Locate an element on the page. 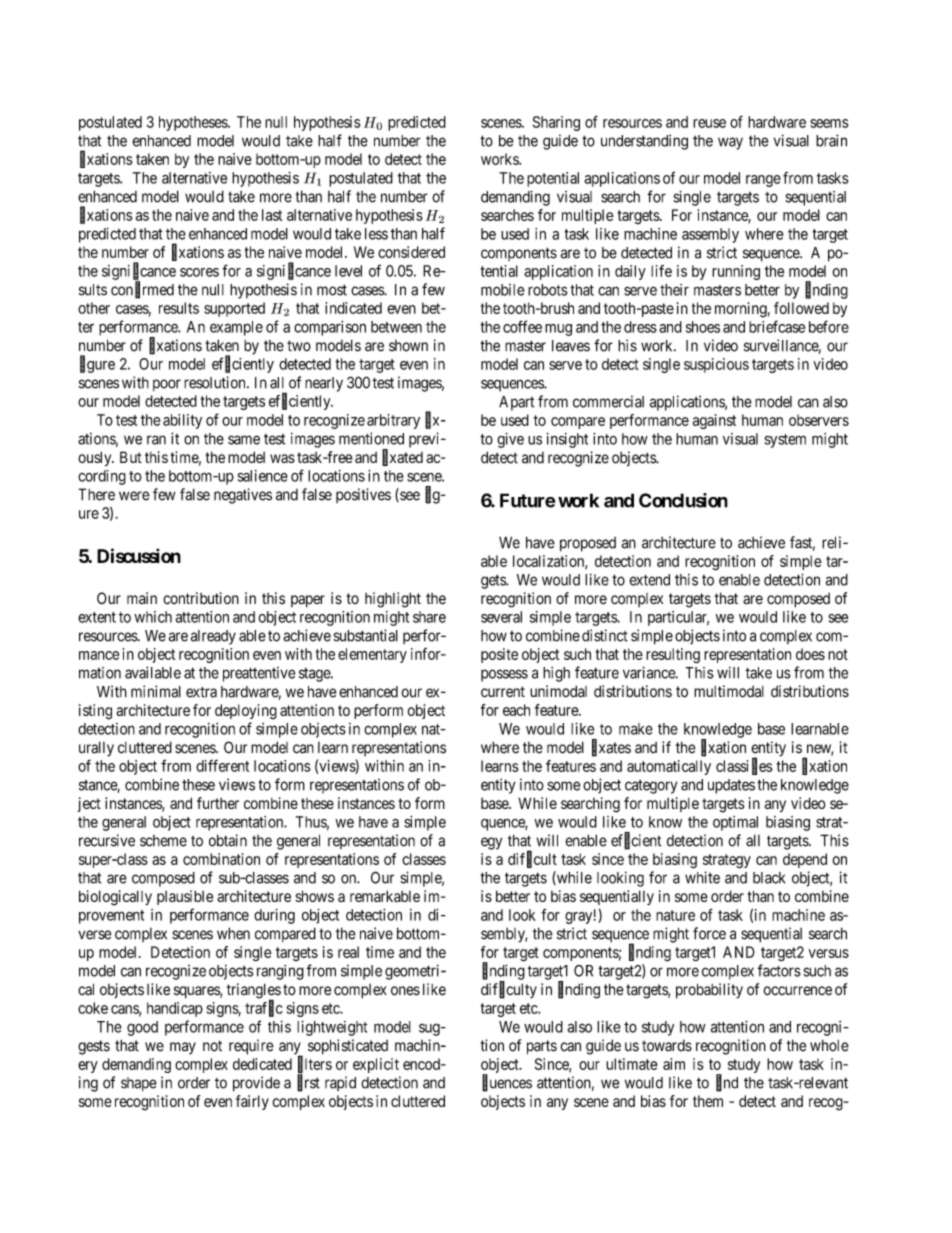 The height and width of the image is (1233, 952). updates is located at coordinates (731, 786).
